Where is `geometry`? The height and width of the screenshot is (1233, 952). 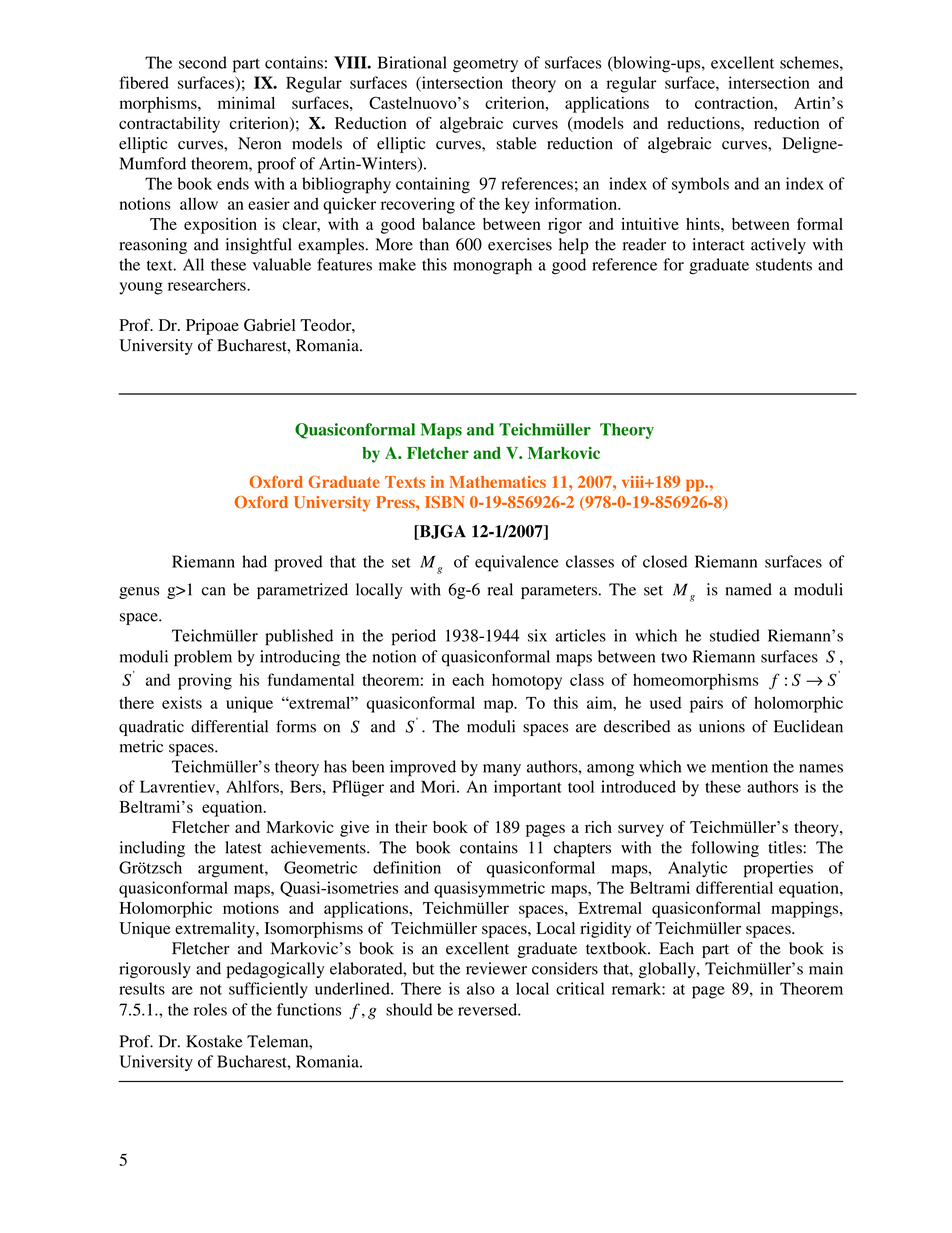
geometry is located at coordinates (485, 65).
